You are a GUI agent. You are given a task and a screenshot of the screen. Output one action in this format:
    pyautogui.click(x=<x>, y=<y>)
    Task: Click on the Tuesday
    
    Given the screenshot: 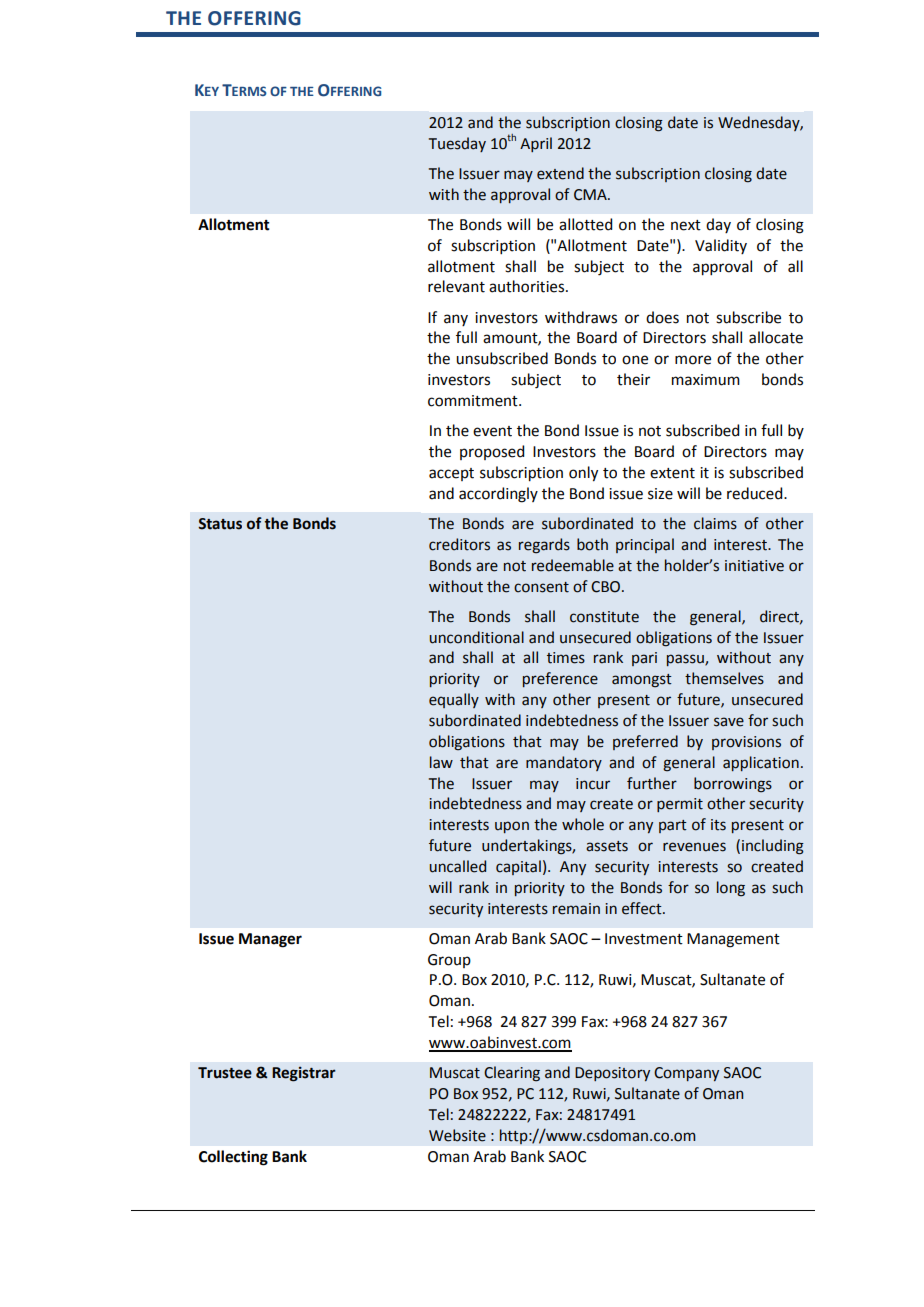 What is the action you would take?
    pyautogui.click(x=457, y=144)
